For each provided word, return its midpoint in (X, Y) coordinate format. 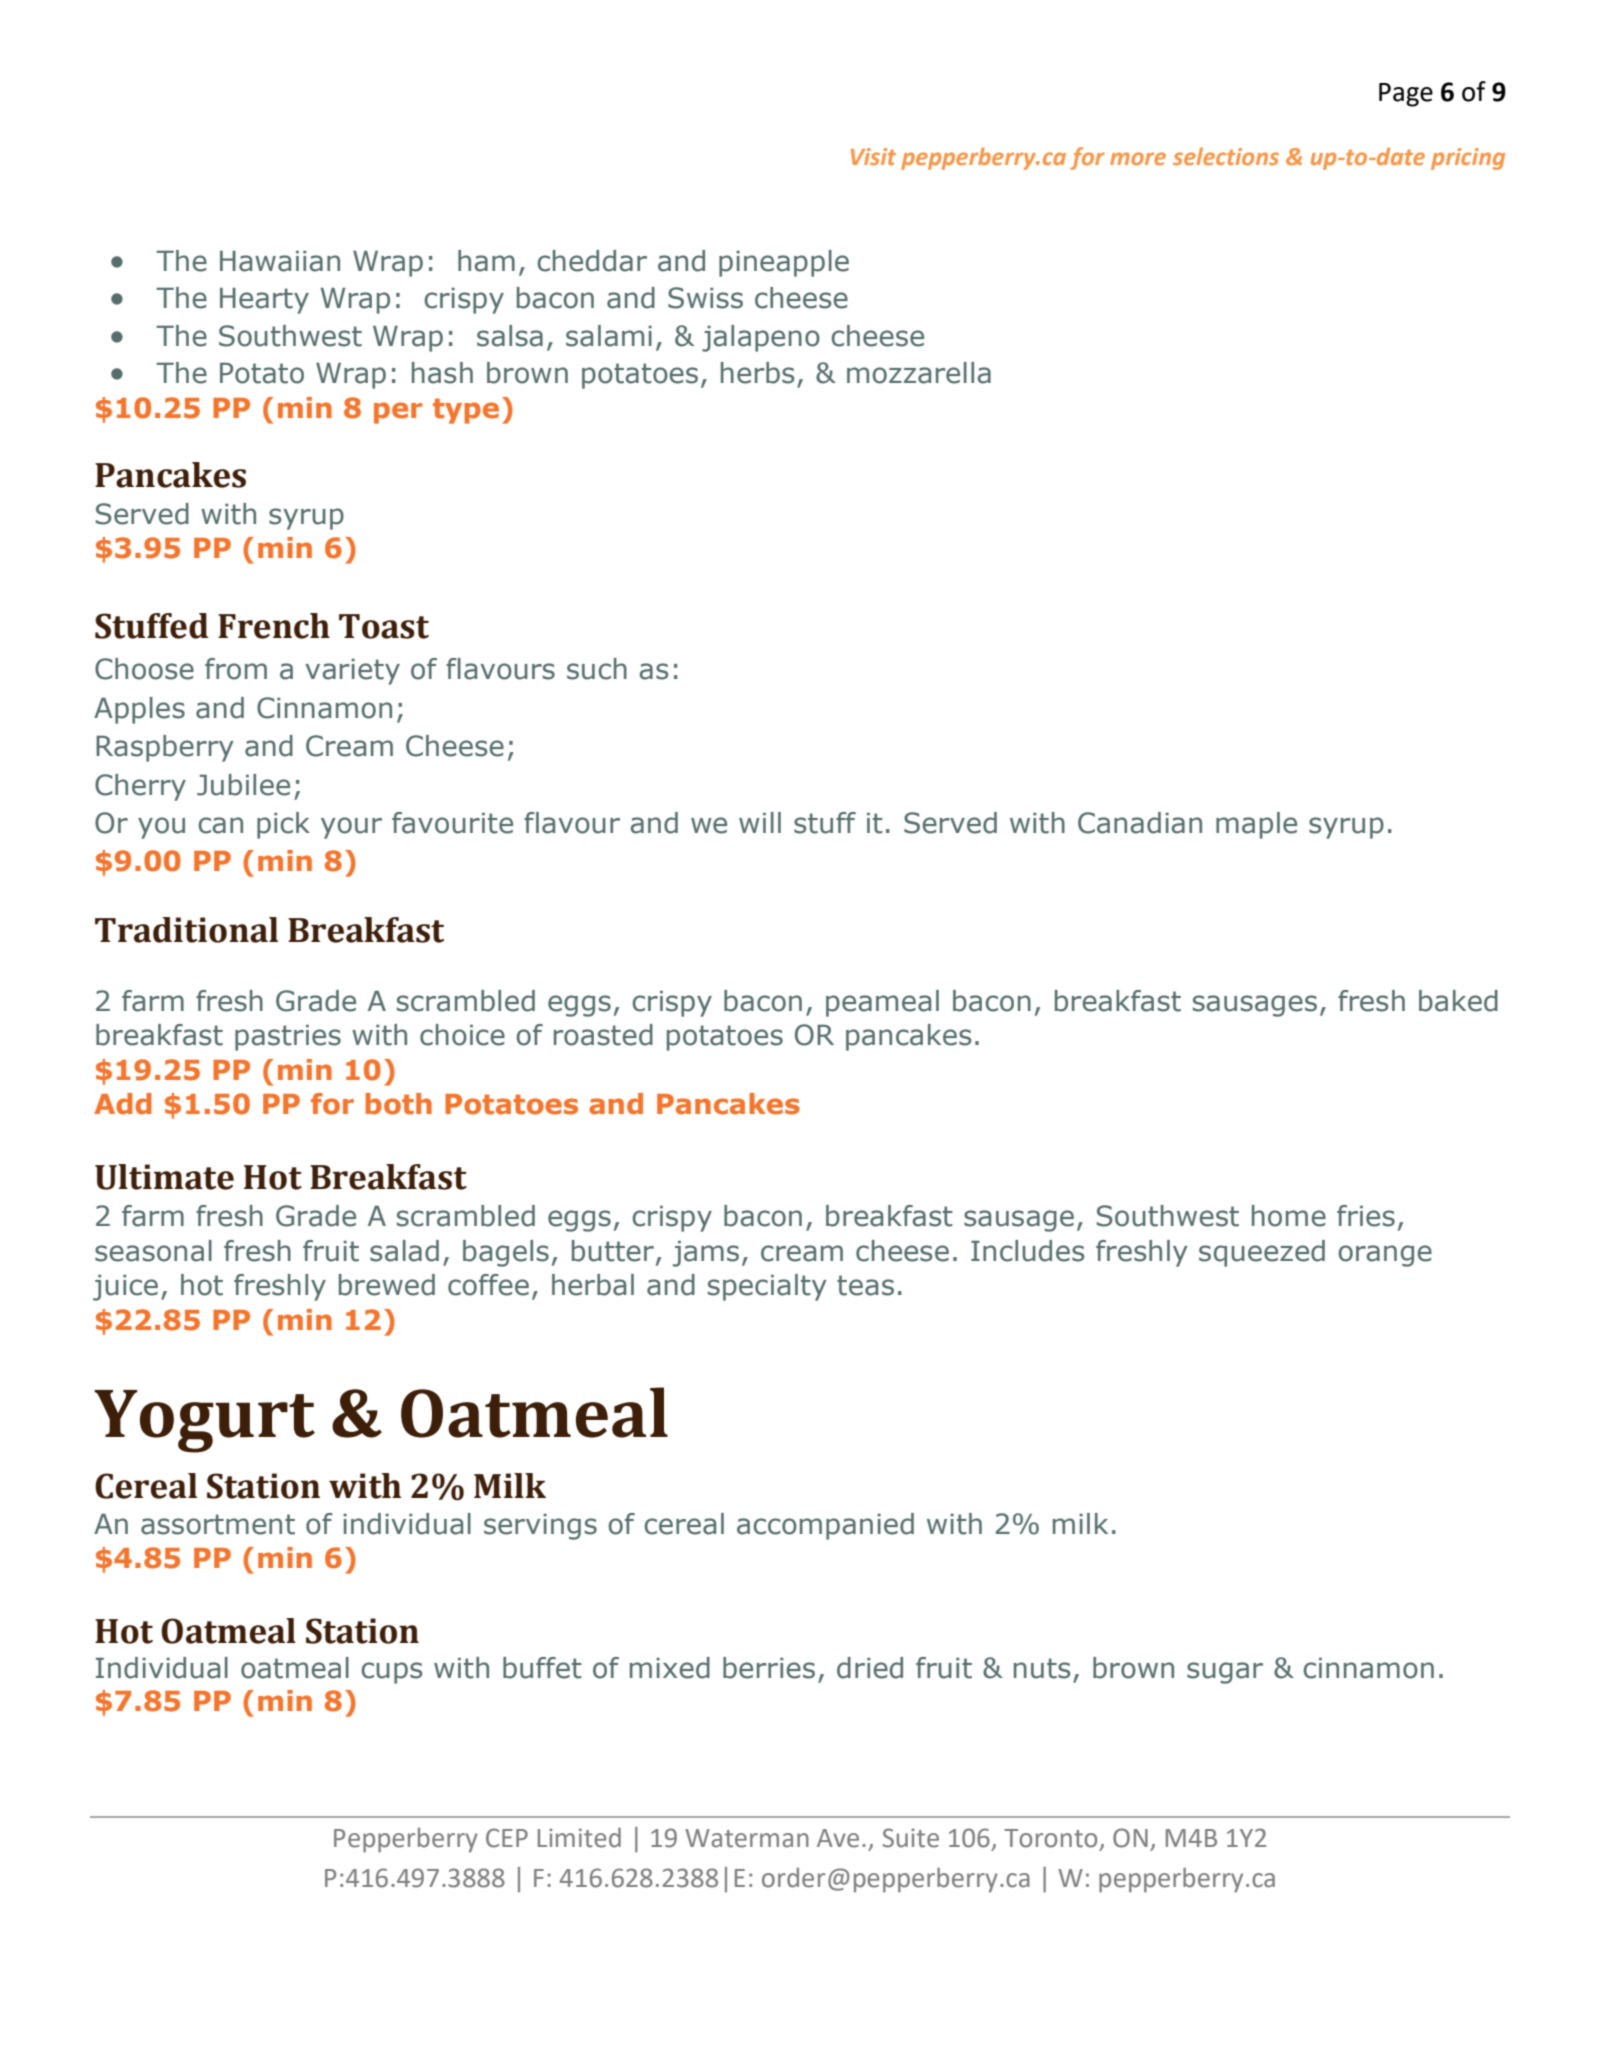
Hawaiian (280, 261)
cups (392, 1673)
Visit (873, 156)
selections (1226, 156)
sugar (1225, 1673)
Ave (838, 1838)
